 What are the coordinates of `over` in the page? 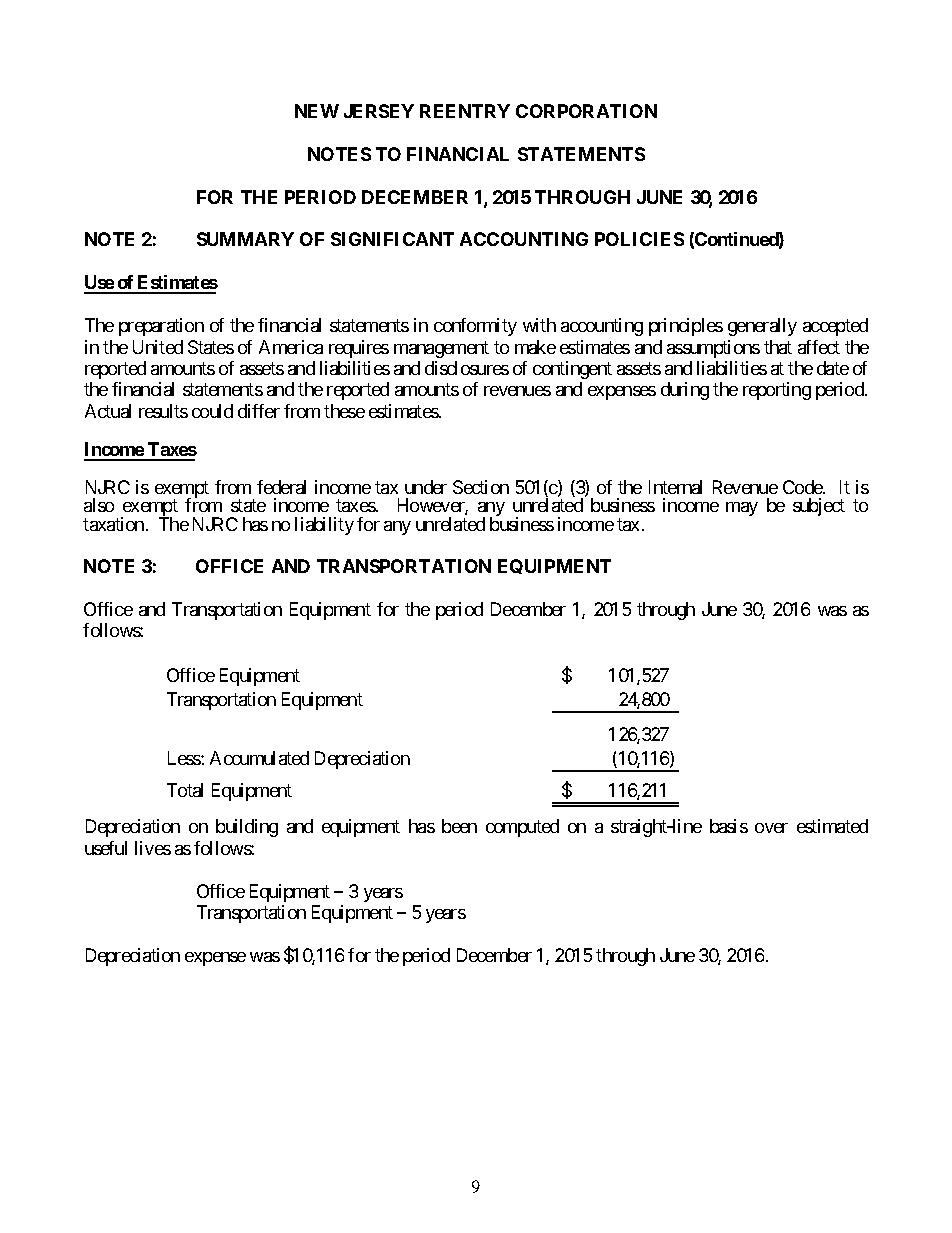 It's located at (771, 828).
